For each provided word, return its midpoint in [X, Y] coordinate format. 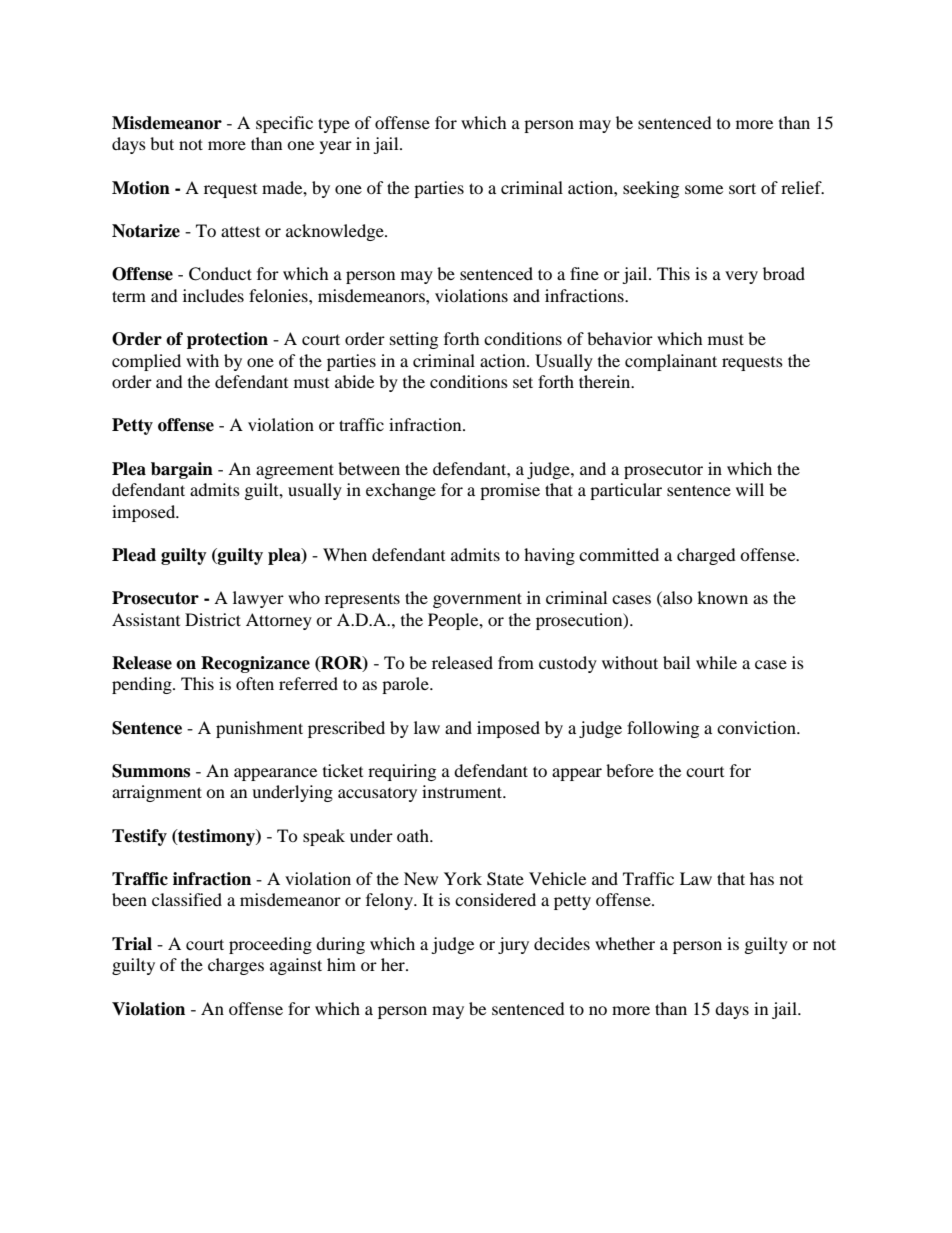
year [336, 147]
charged [706, 556]
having [549, 556]
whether [625, 943]
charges [236, 966]
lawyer [258, 599]
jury [513, 945]
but [162, 143]
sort [742, 188]
